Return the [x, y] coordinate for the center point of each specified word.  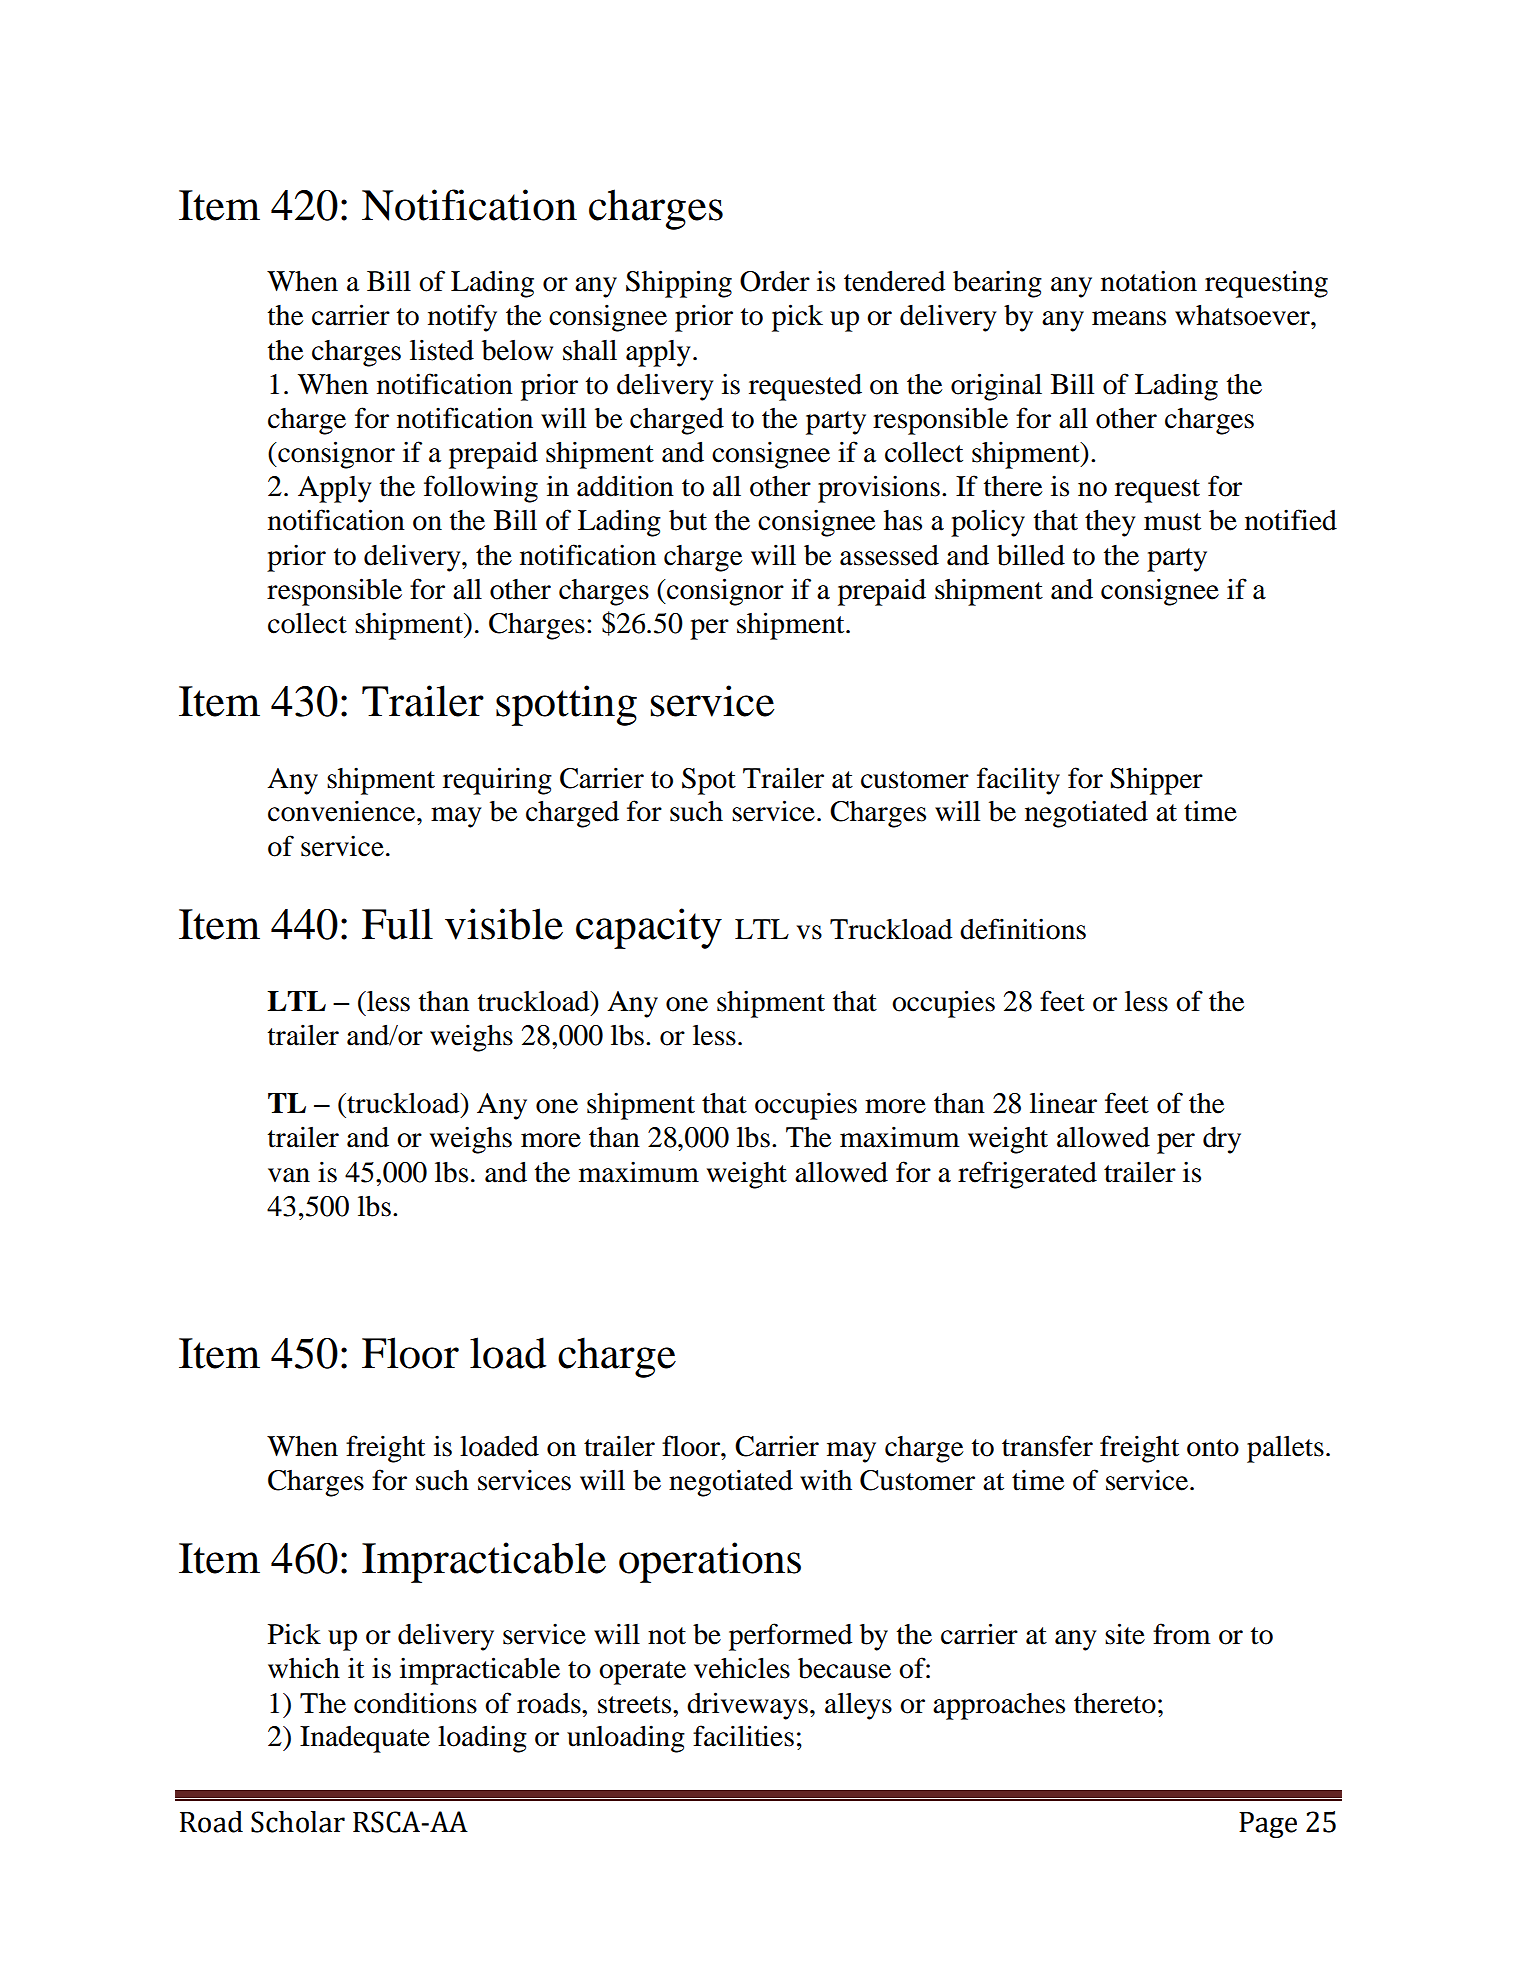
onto [1213, 1448]
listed [442, 350]
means [1129, 318]
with [826, 1480]
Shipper [1156, 781]
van [289, 1175]
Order [775, 281]
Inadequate [365, 1739]
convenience [343, 811]
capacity [649, 928]
